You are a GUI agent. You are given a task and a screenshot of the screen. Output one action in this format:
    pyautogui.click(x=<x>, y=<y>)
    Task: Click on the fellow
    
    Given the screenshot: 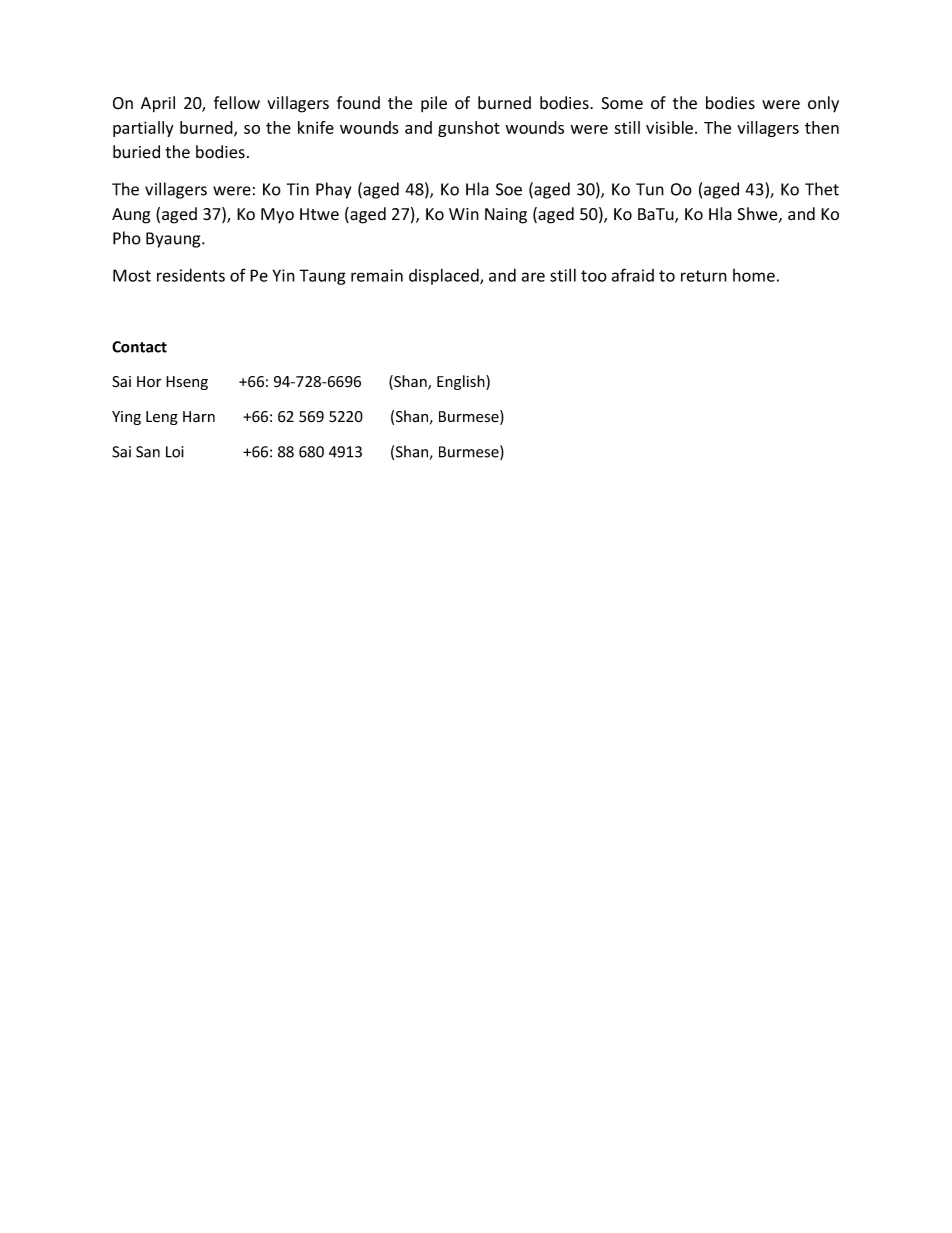 What is the action you would take?
    pyautogui.click(x=237, y=103)
